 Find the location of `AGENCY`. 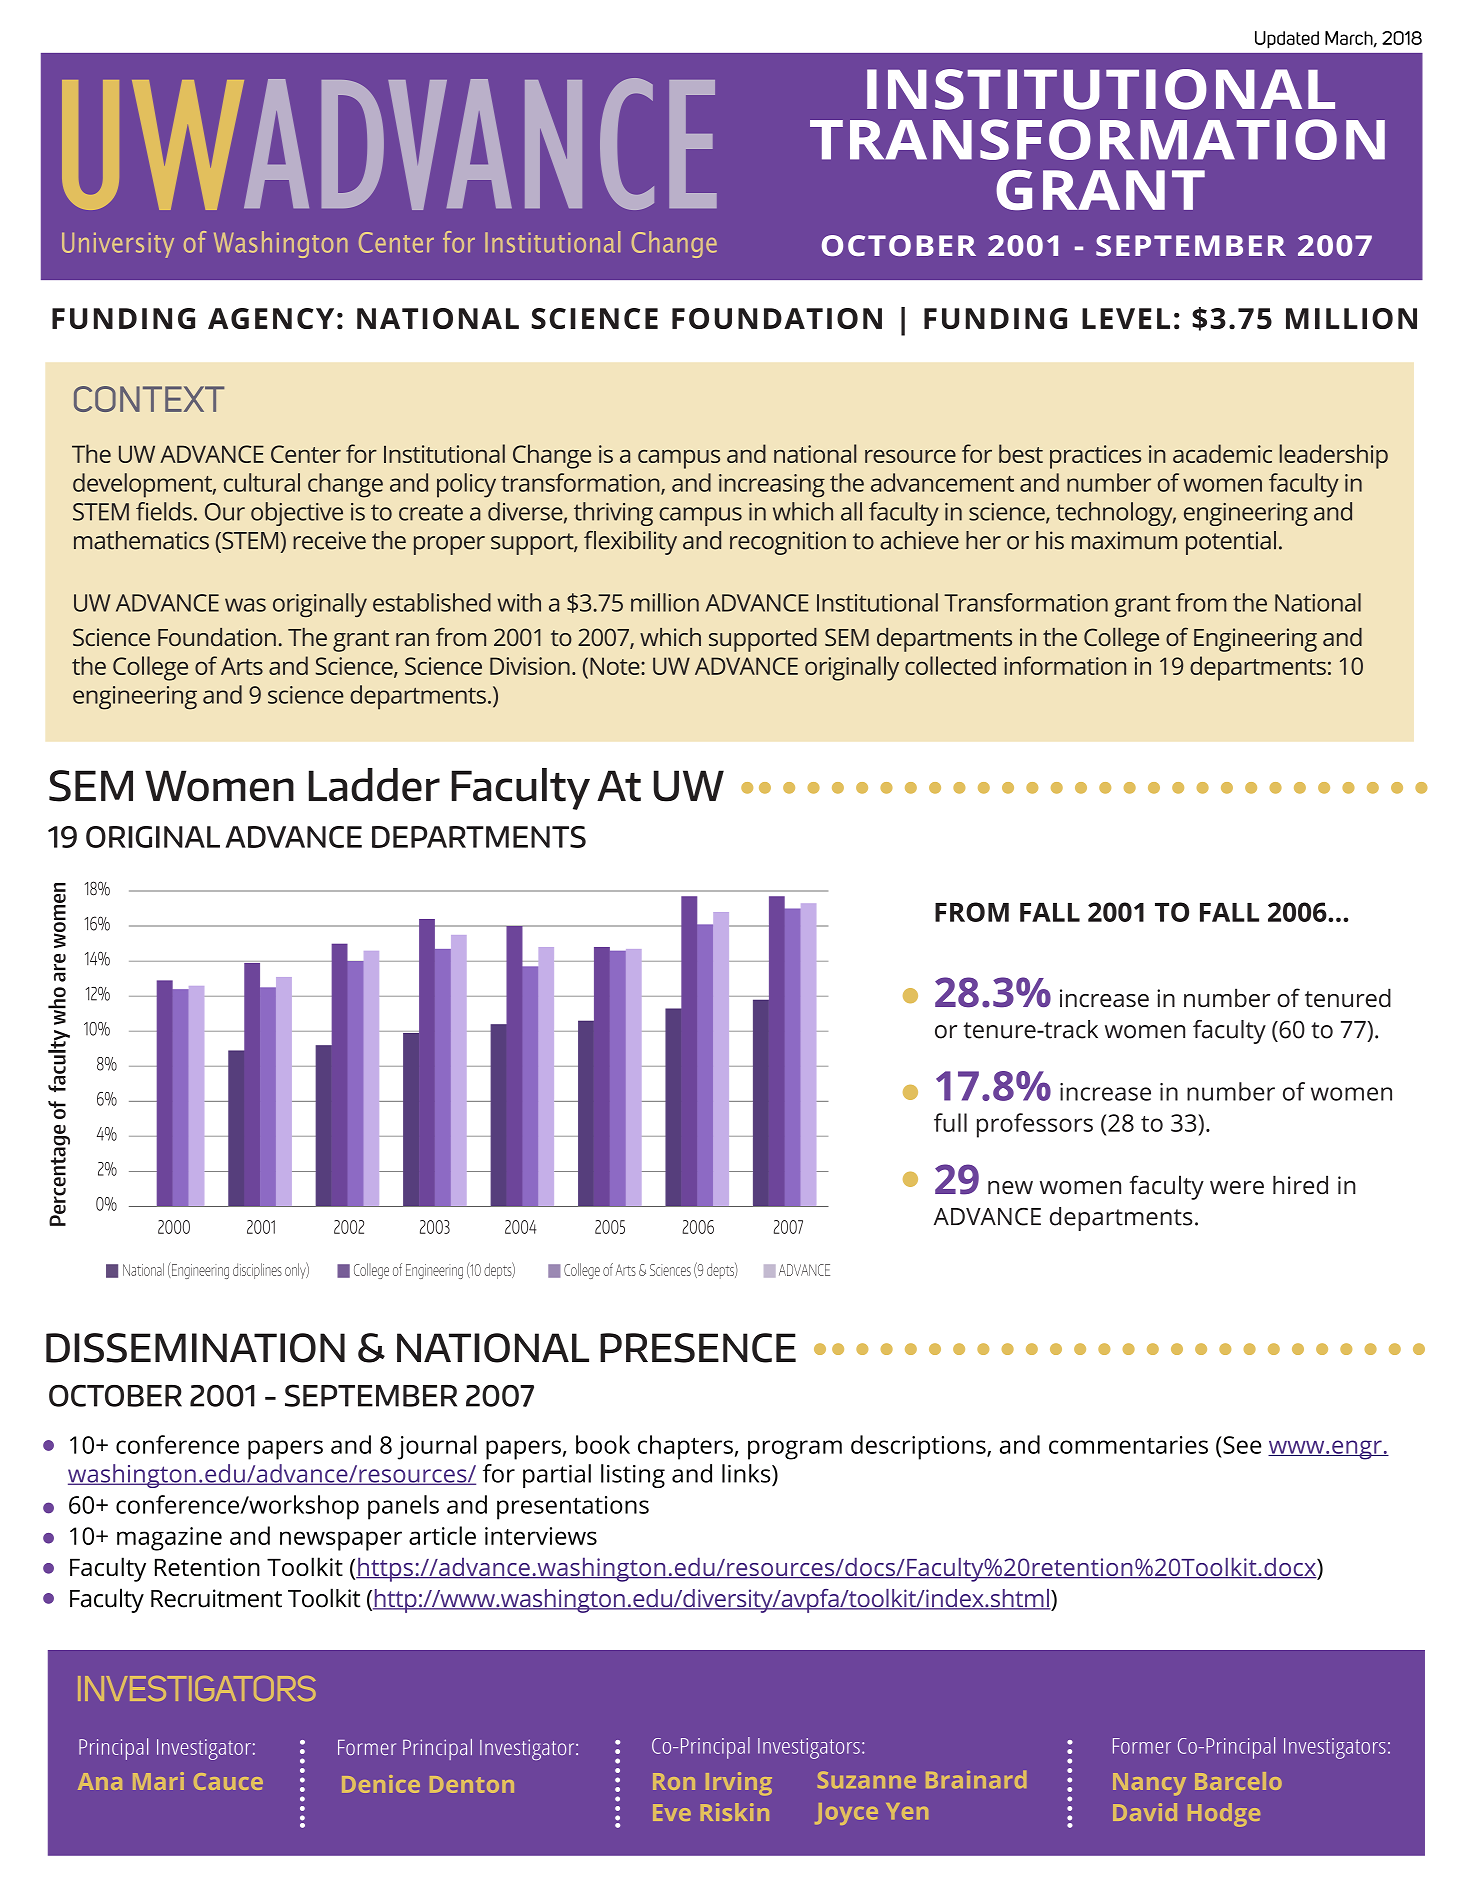

AGENCY is located at coordinates (271, 318).
